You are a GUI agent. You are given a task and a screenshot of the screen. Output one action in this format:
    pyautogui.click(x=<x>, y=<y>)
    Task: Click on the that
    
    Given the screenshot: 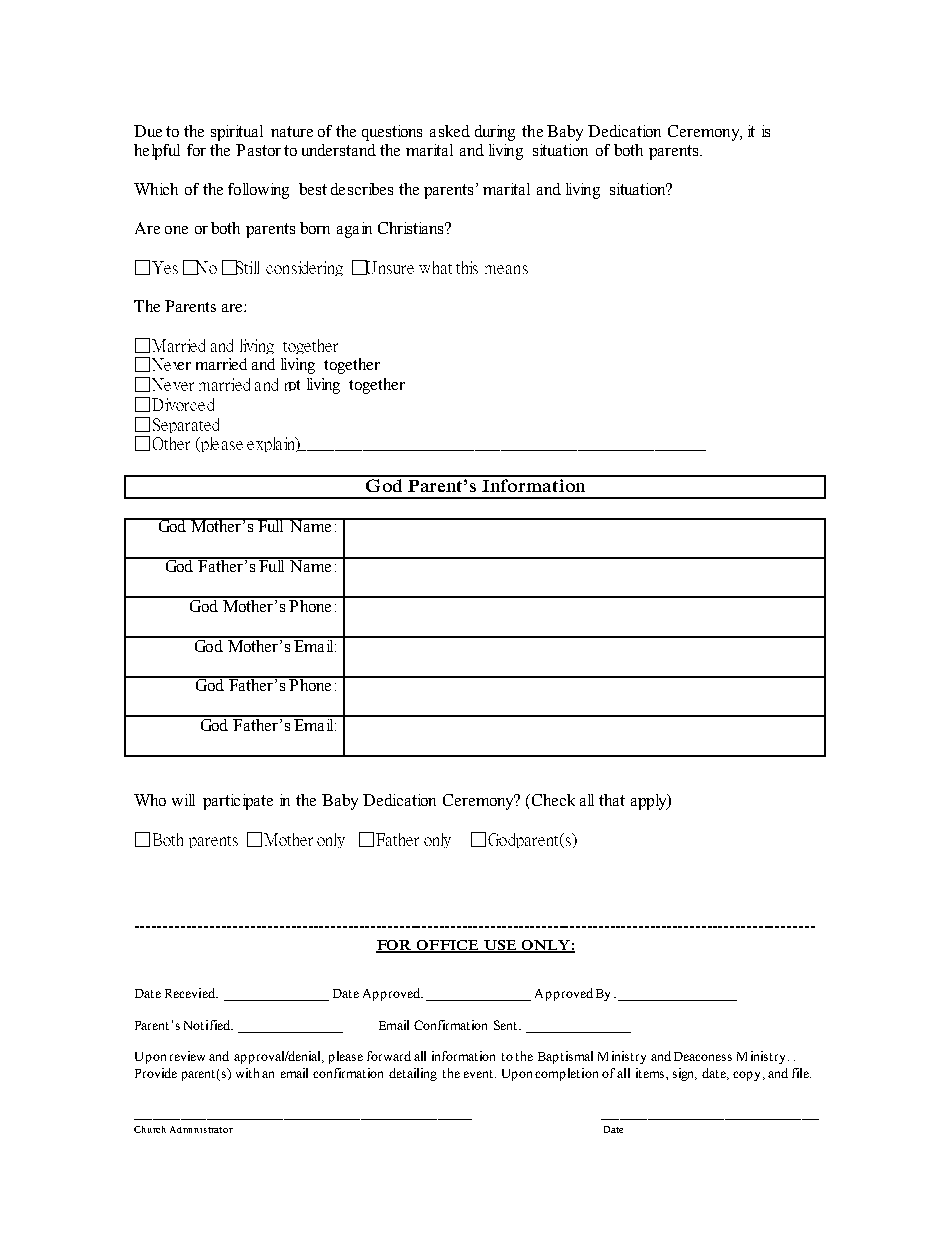 What is the action you would take?
    pyautogui.click(x=612, y=800)
